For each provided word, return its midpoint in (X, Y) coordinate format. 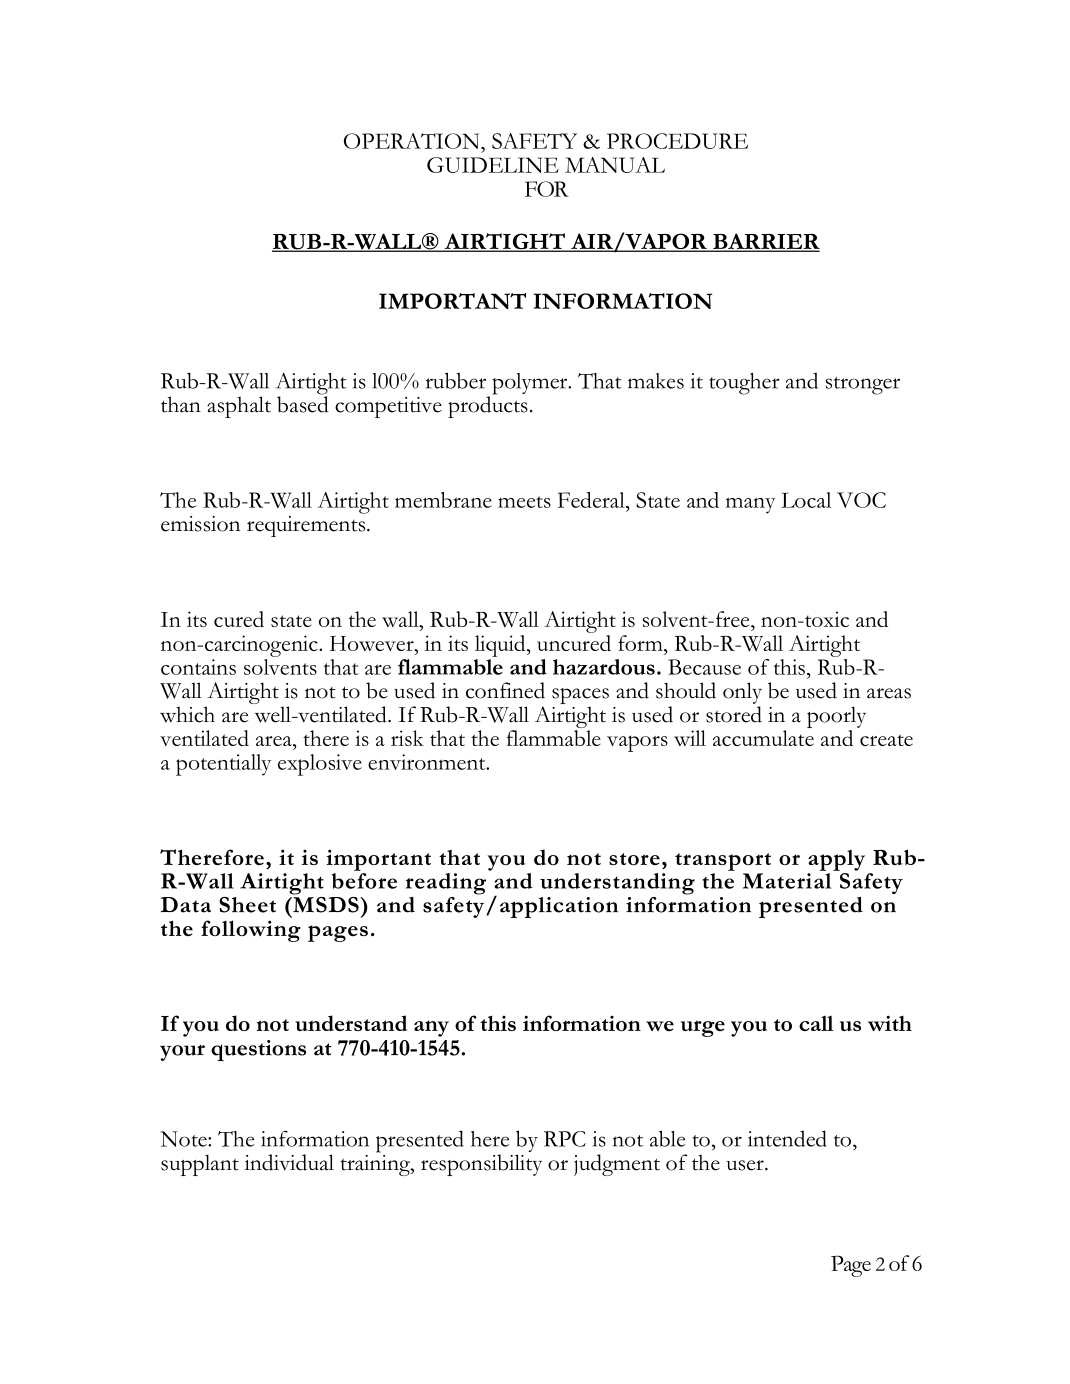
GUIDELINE (493, 165)
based (303, 403)
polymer (531, 384)
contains (198, 667)
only (742, 693)
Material (787, 881)
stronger (863, 386)
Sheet (247, 905)
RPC (565, 1139)
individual (289, 1162)
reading (446, 884)
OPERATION (413, 141)
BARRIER (765, 242)
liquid (501, 646)
